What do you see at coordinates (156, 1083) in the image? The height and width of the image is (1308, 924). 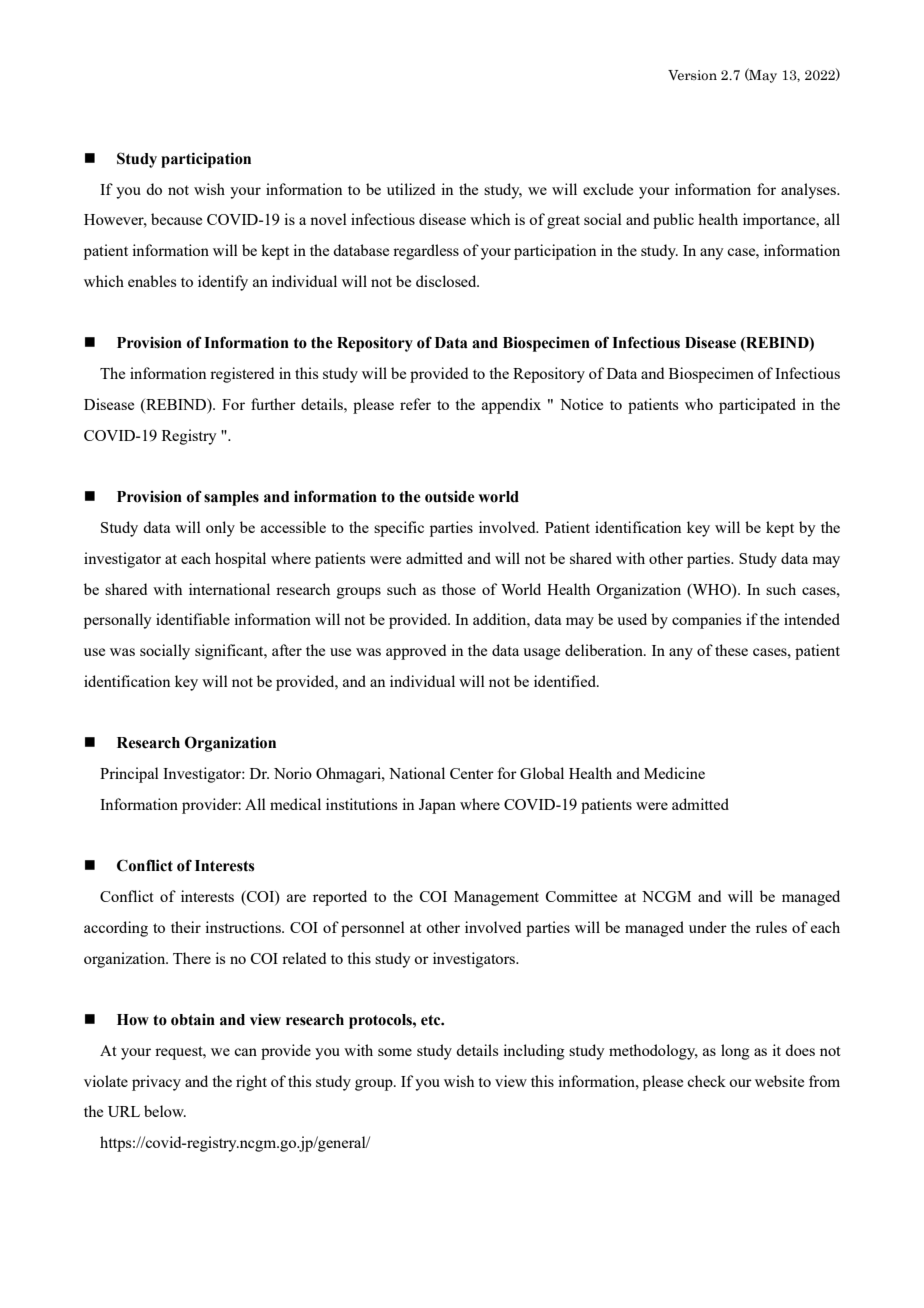 I see `privacy` at bounding box center [156, 1083].
